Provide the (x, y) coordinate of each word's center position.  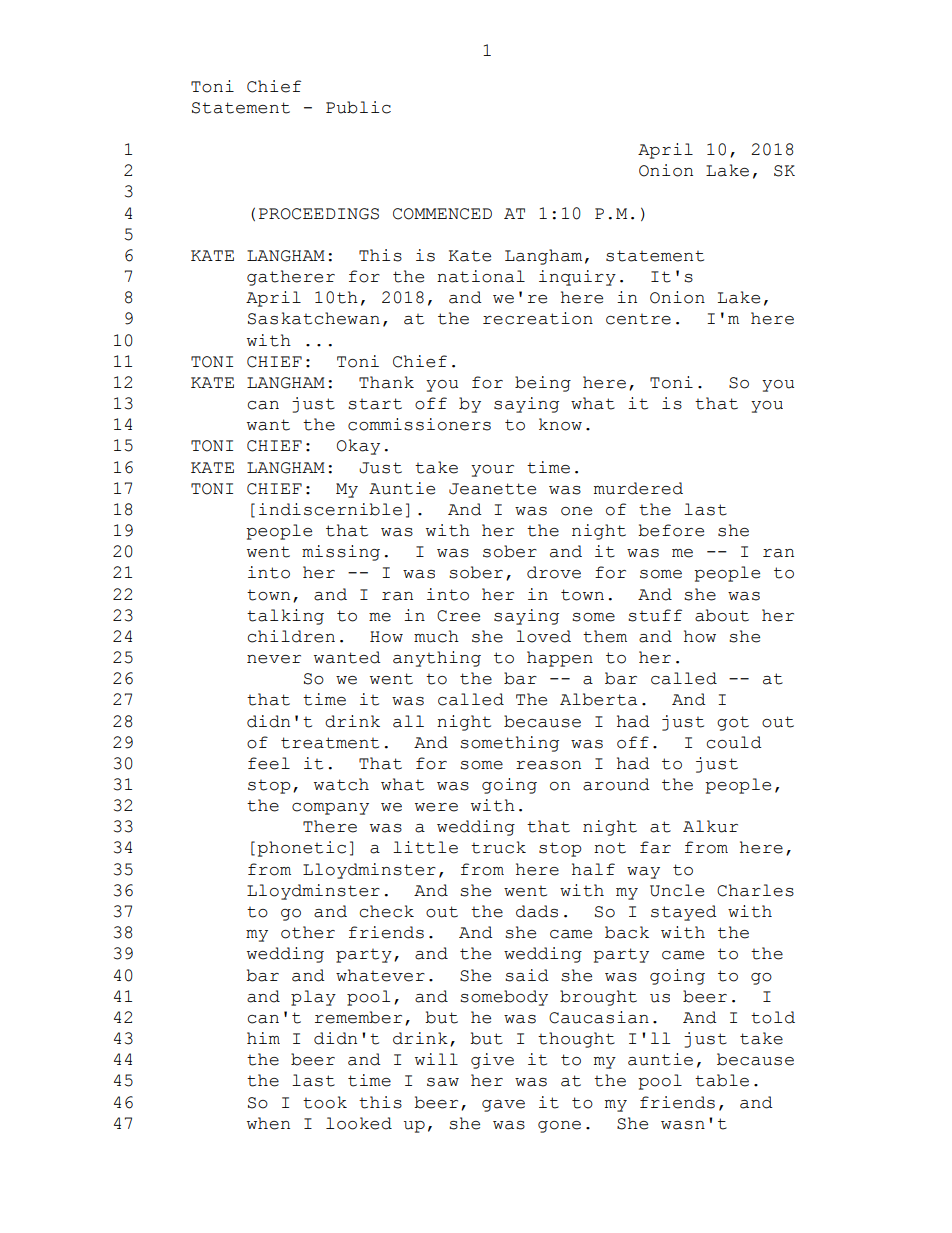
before (671, 530)
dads (537, 911)
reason (548, 765)
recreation (538, 318)
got (733, 723)
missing (341, 553)
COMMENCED (442, 214)
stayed (684, 913)
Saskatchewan (314, 318)
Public (358, 107)
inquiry (577, 278)
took (325, 1102)
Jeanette (492, 489)
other (308, 932)
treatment (330, 743)
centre (638, 319)
